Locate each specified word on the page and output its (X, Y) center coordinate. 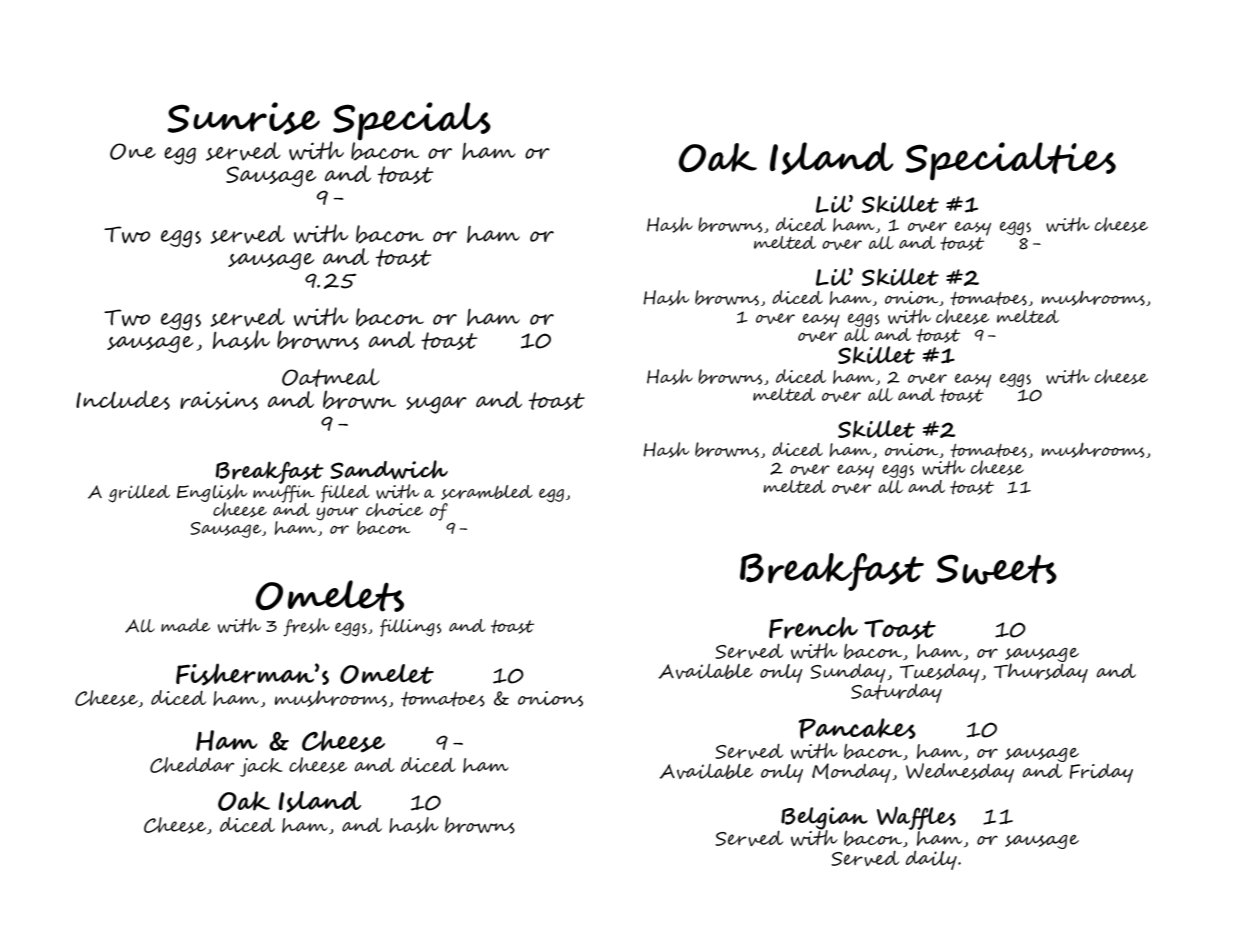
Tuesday (941, 674)
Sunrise (243, 118)
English (212, 494)
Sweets (996, 569)
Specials (411, 122)
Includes (123, 400)
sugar (436, 405)
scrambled (487, 492)
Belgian (823, 819)
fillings (411, 628)
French (813, 628)
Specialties (1010, 161)
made (185, 625)
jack (261, 767)
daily (932, 860)
